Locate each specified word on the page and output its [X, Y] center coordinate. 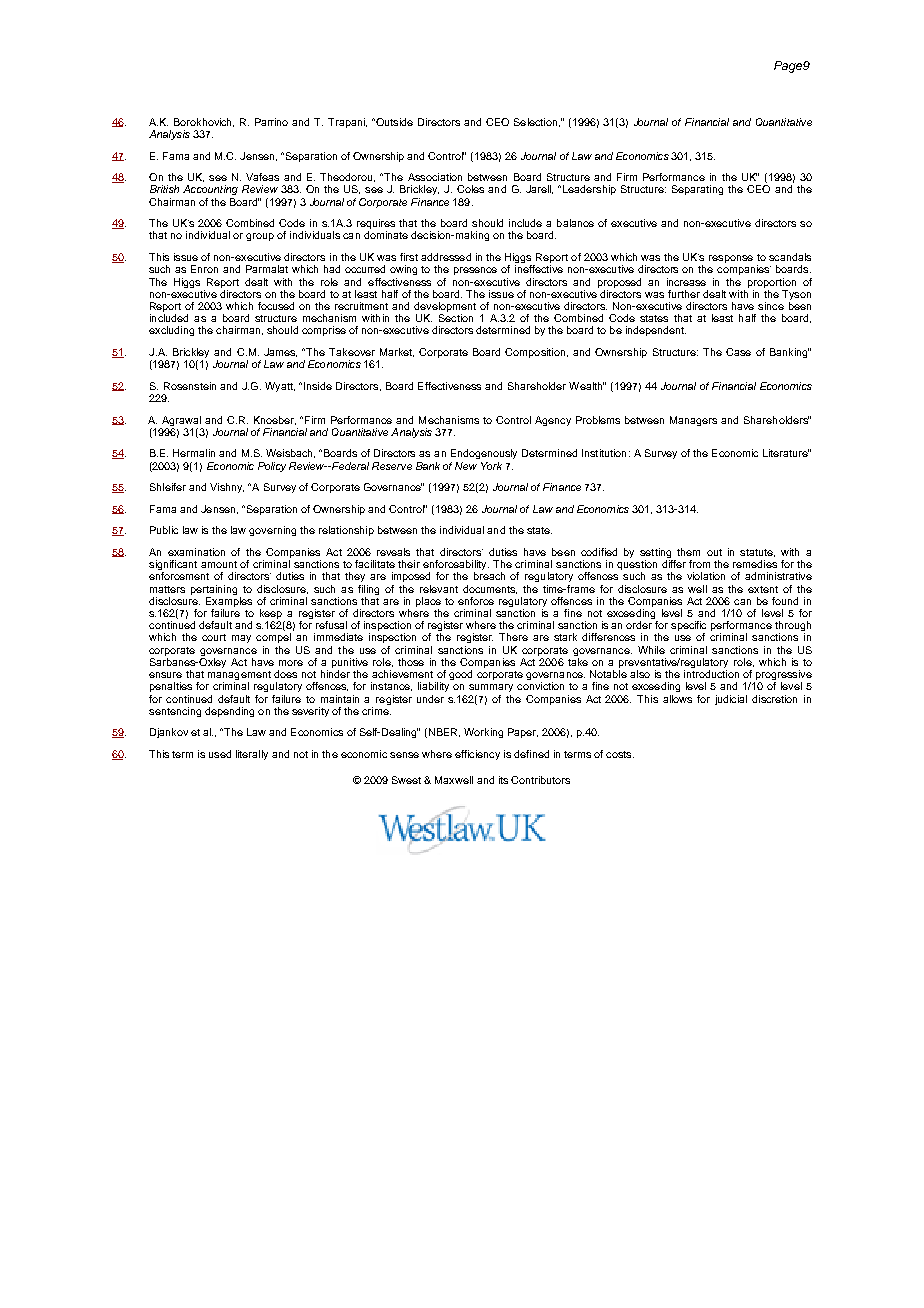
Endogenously [484, 454]
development [445, 308]
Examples [229, 600]
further [684, 294]
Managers [693, 421]
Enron [204, 269]
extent [763, 589]
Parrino [271, 122]
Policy [272, 467]
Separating [697, 190]
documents [490, 589]
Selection [537, 122]
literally [252, 755]
